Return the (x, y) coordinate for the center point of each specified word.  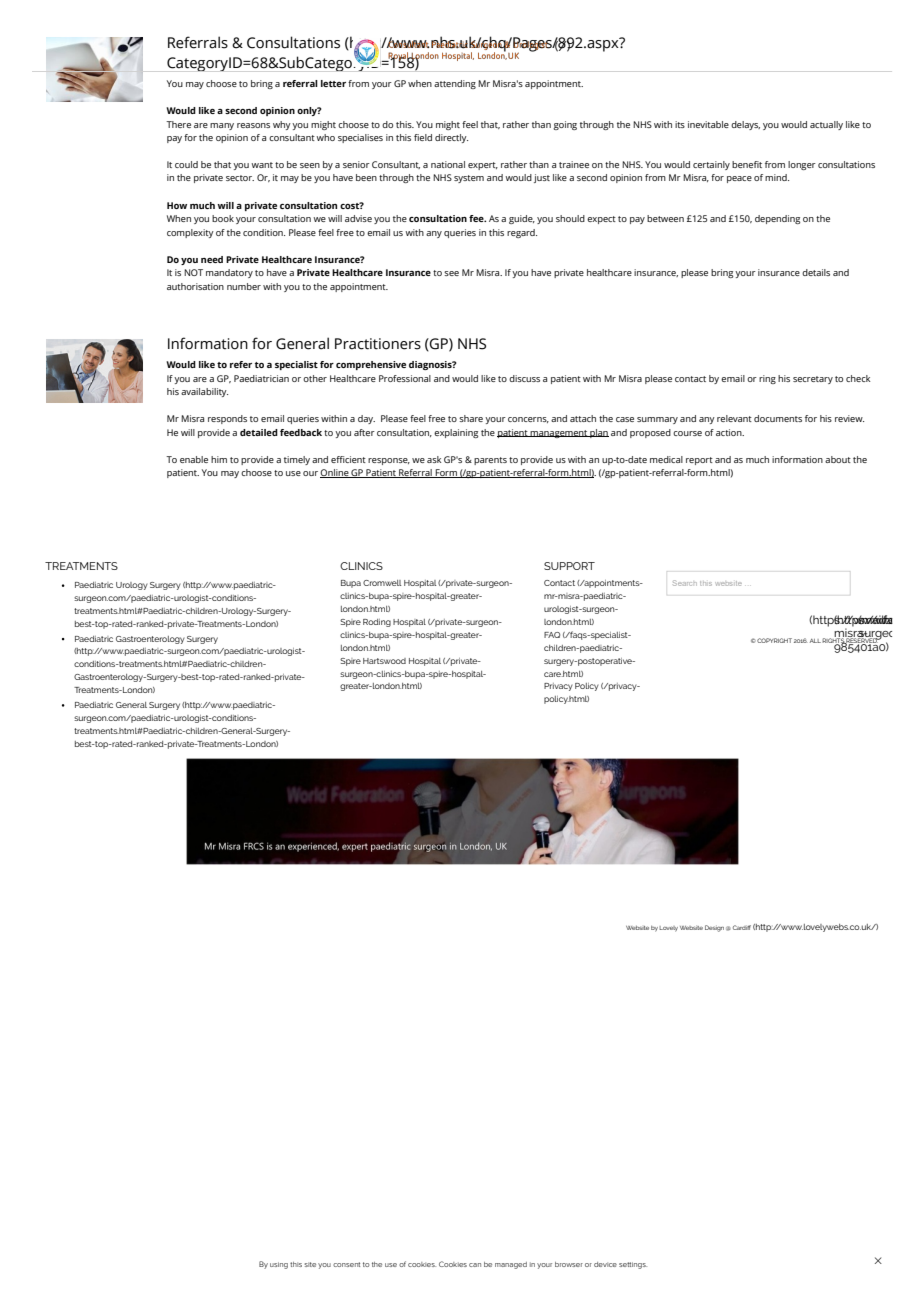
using (279, 1265)
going (565, 125)
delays (745, 125)
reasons (253, 125)
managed (511, 1265)
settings (633, 1265)
